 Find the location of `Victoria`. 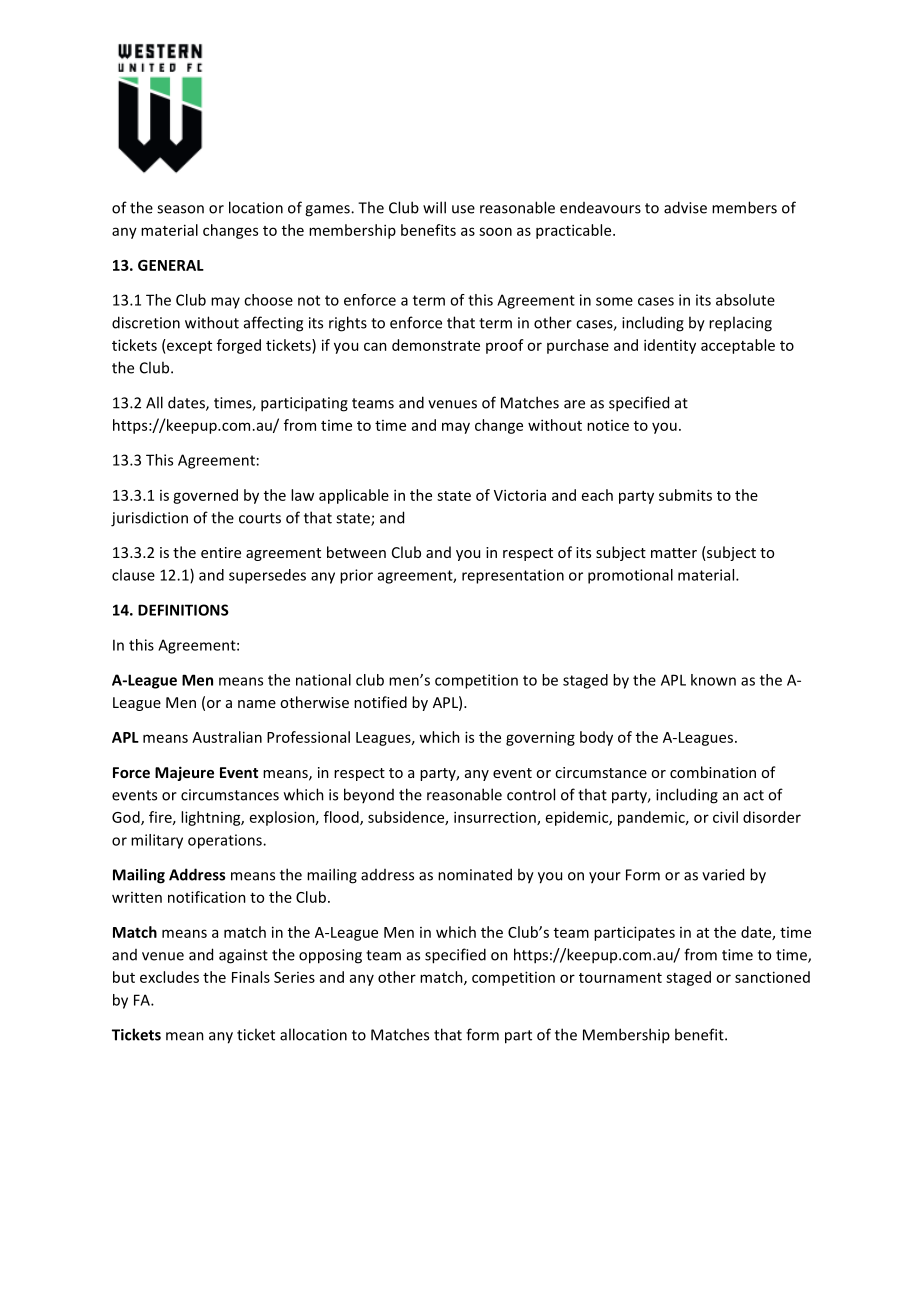

Victoria is located at coordinates (520, 495).
